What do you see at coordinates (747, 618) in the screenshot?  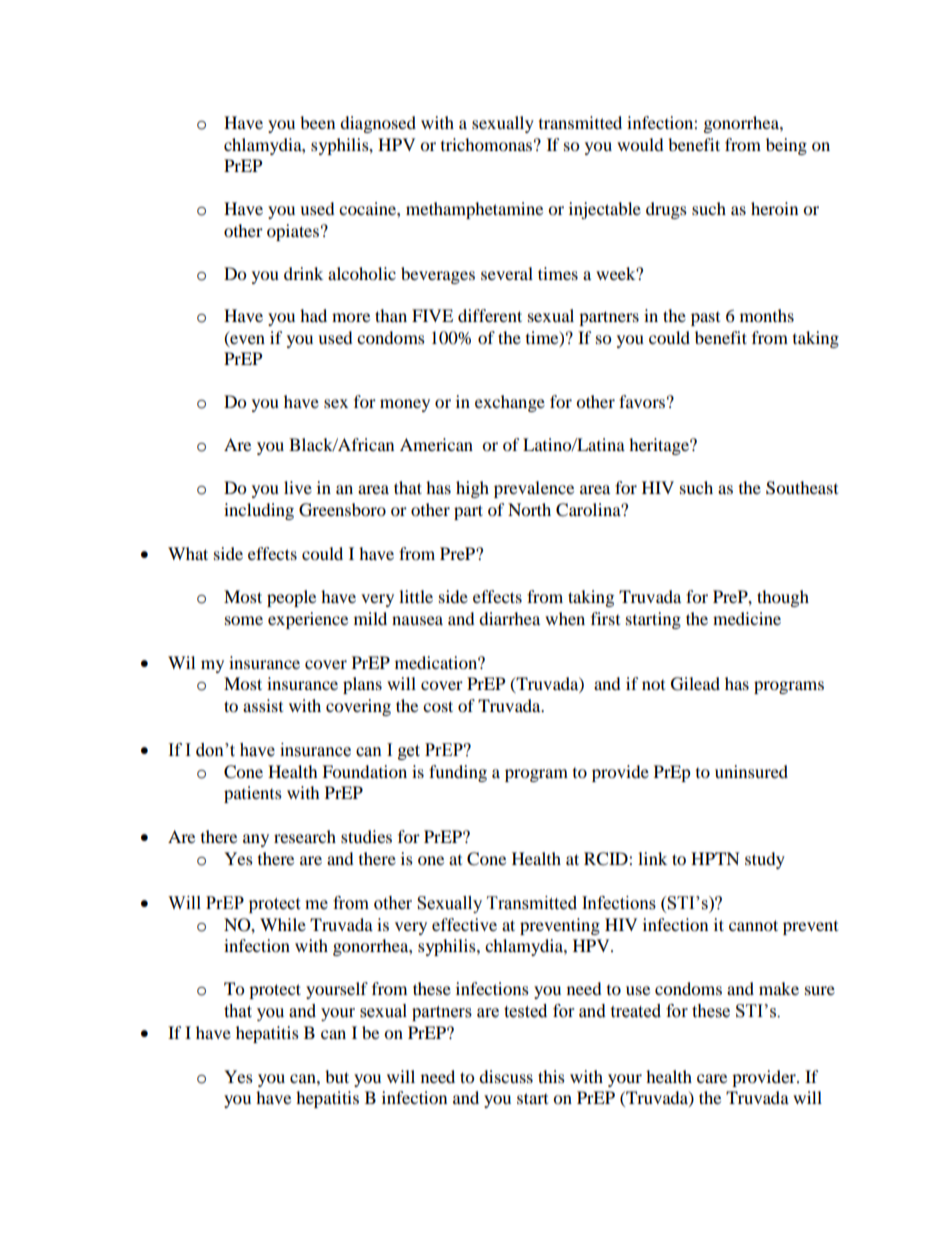 I see `medicine` at bounding box center [747, 618].
